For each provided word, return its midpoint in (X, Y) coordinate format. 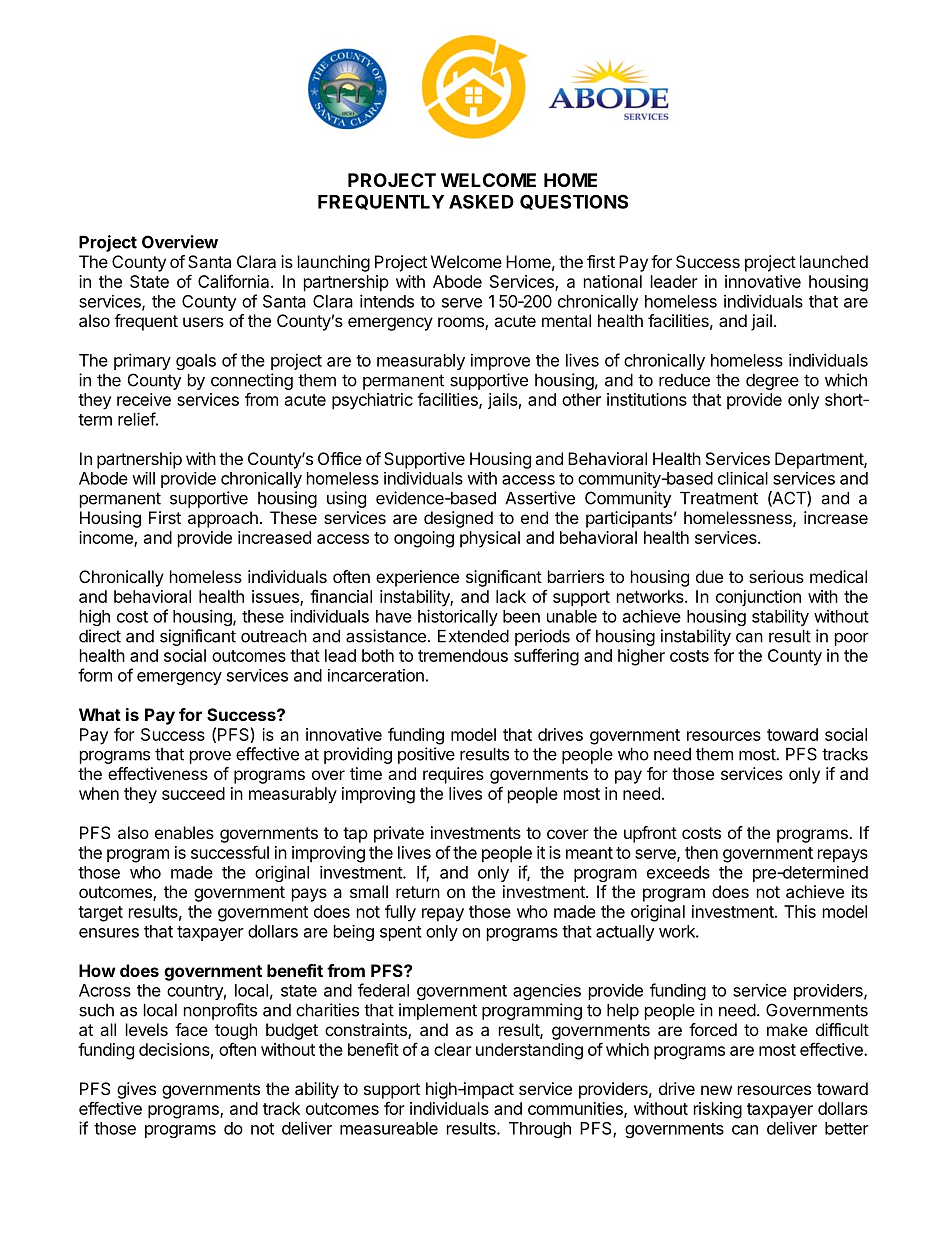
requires (453, 775)
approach (223, 519)
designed (458, 519)
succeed (193, 793)
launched (834, 261)
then (701, 852)
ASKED (481, 202)
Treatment (719, 498)
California (235, 281)
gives (136, 1090)
